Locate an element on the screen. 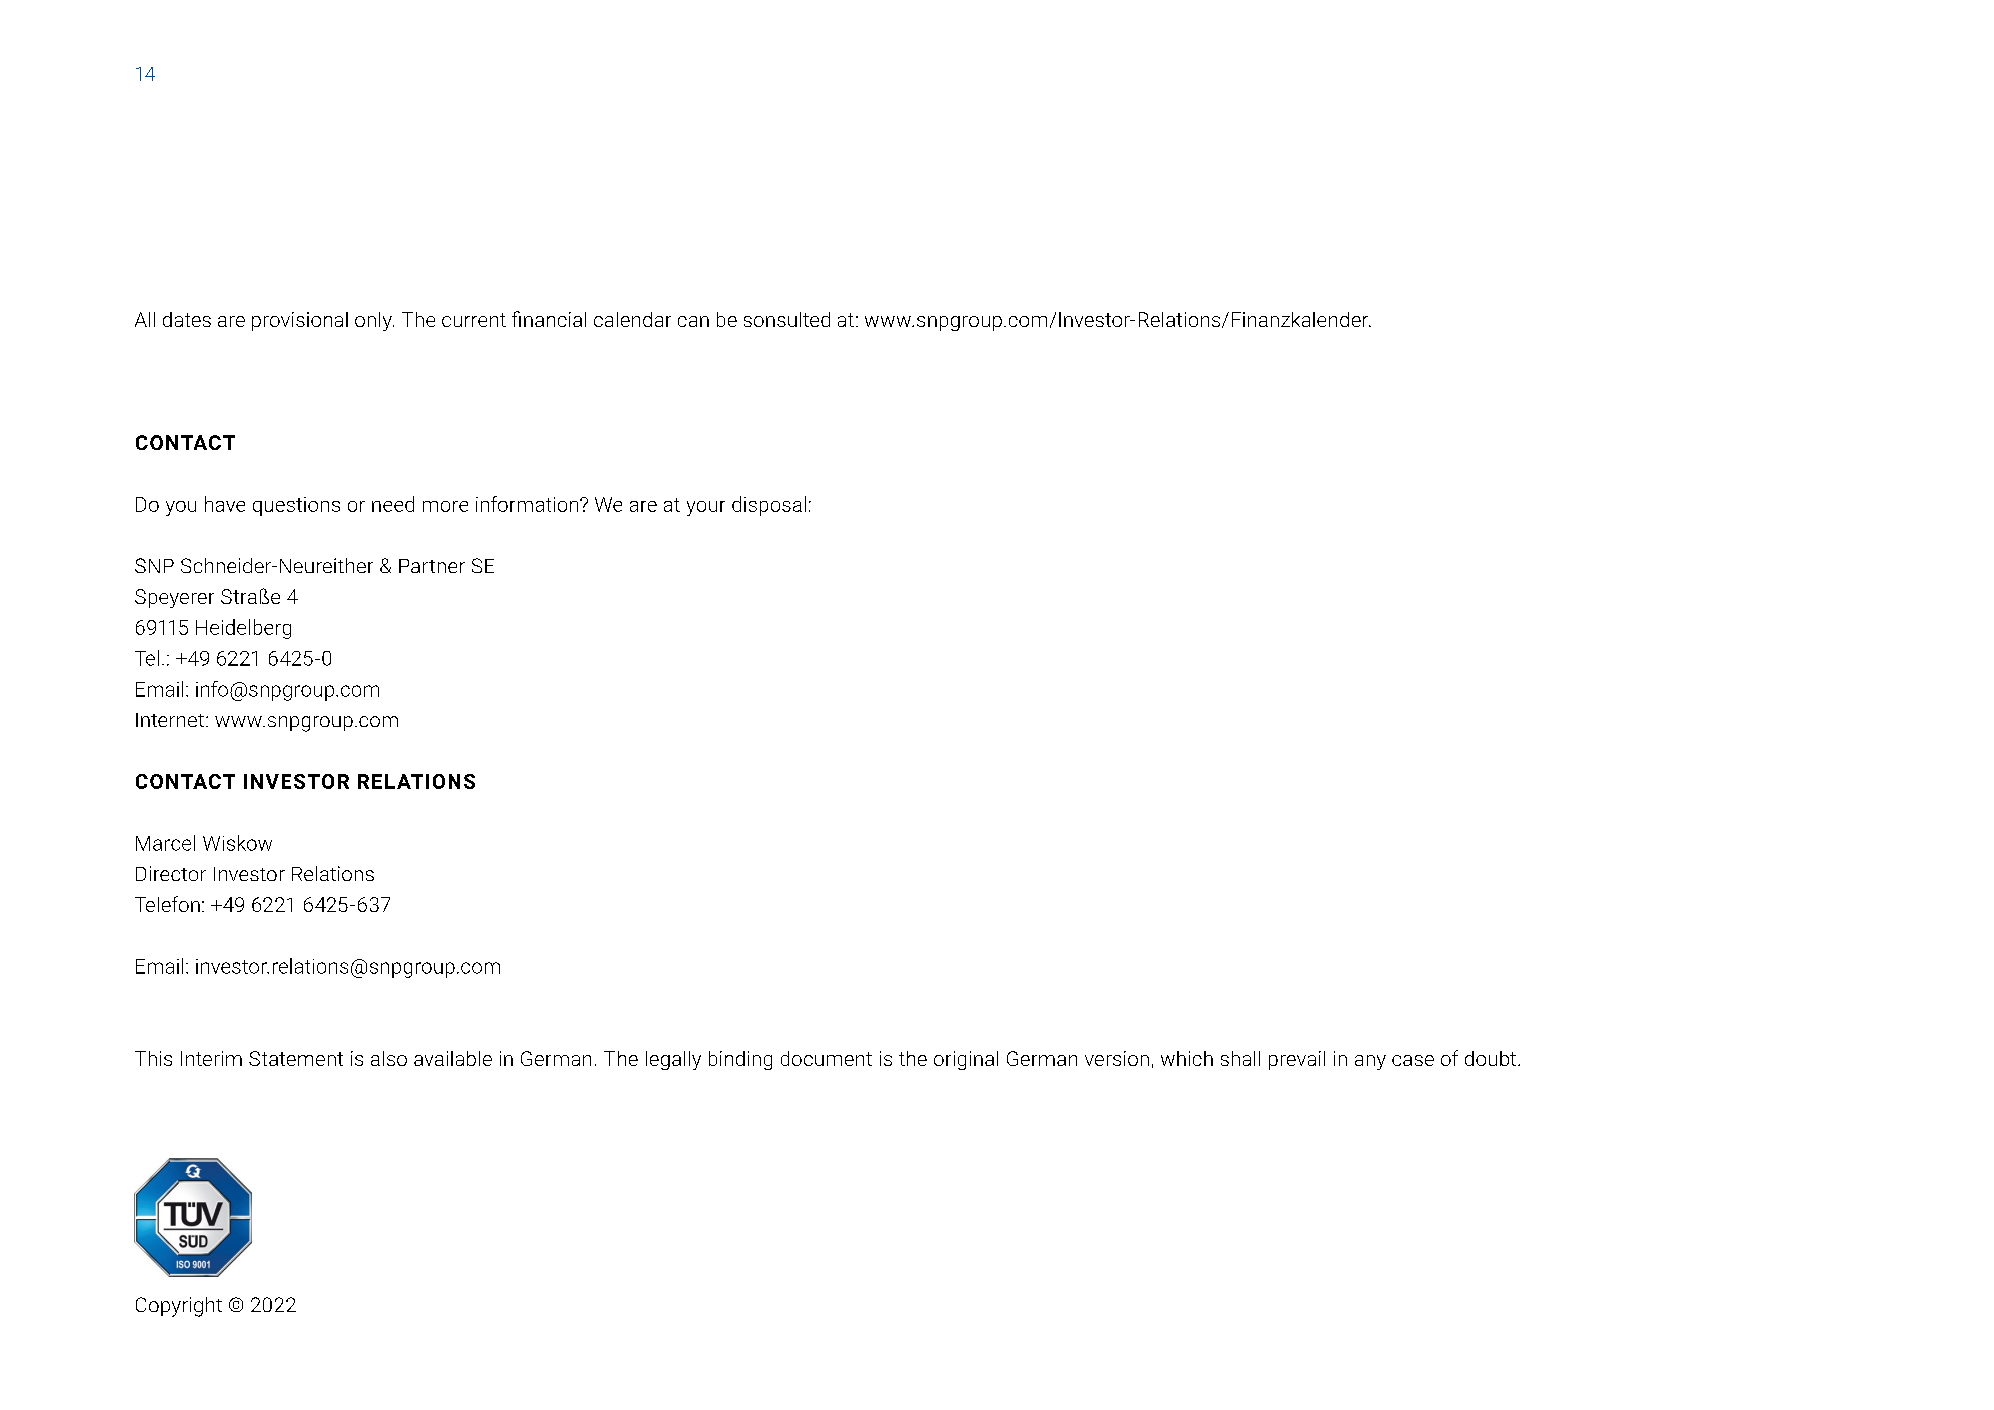 This screenshot has width=1994, height=1410. your is located at coordinates (706, 508).
